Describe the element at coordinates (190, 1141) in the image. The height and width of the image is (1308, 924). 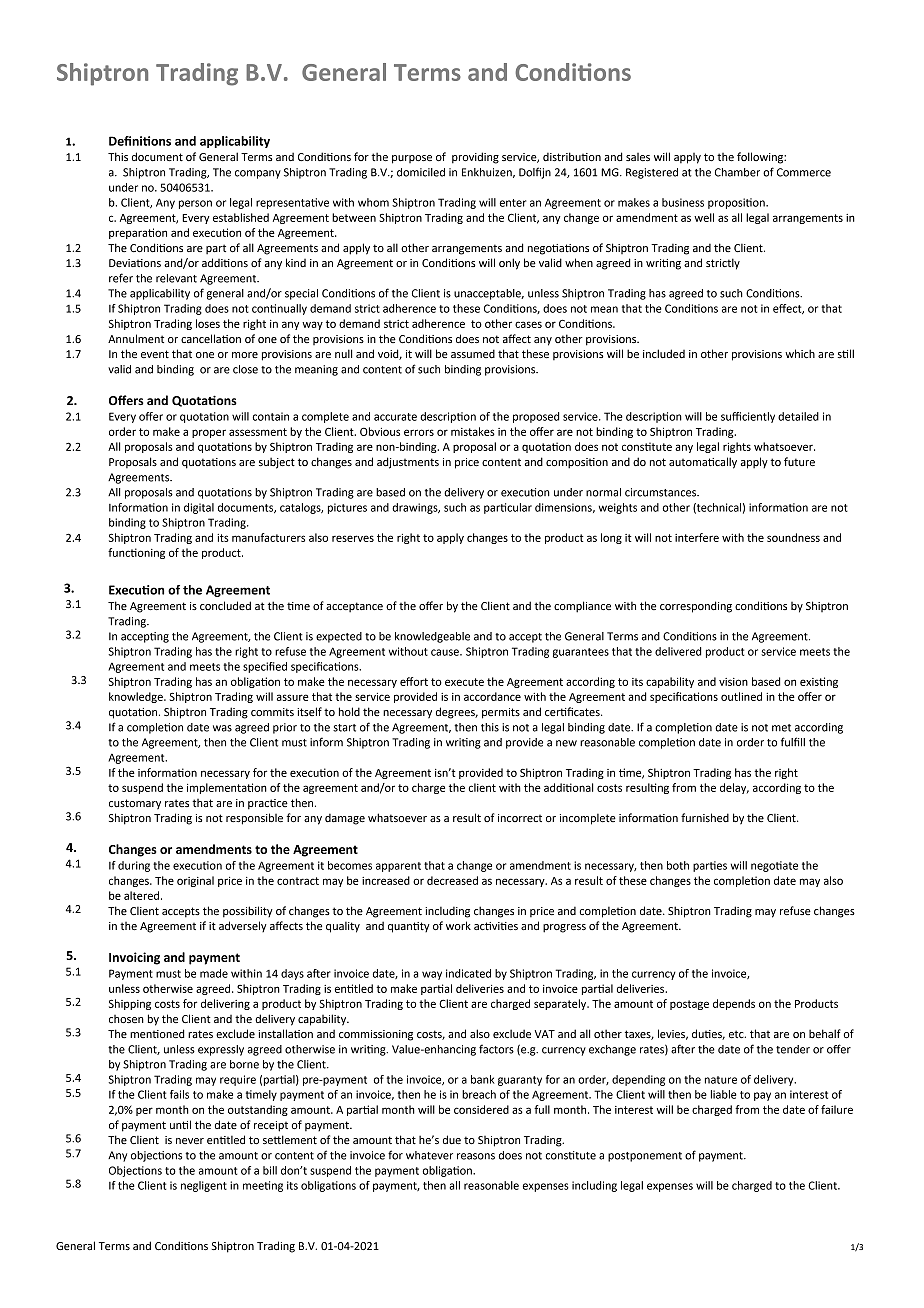
I see `never` at that location.
